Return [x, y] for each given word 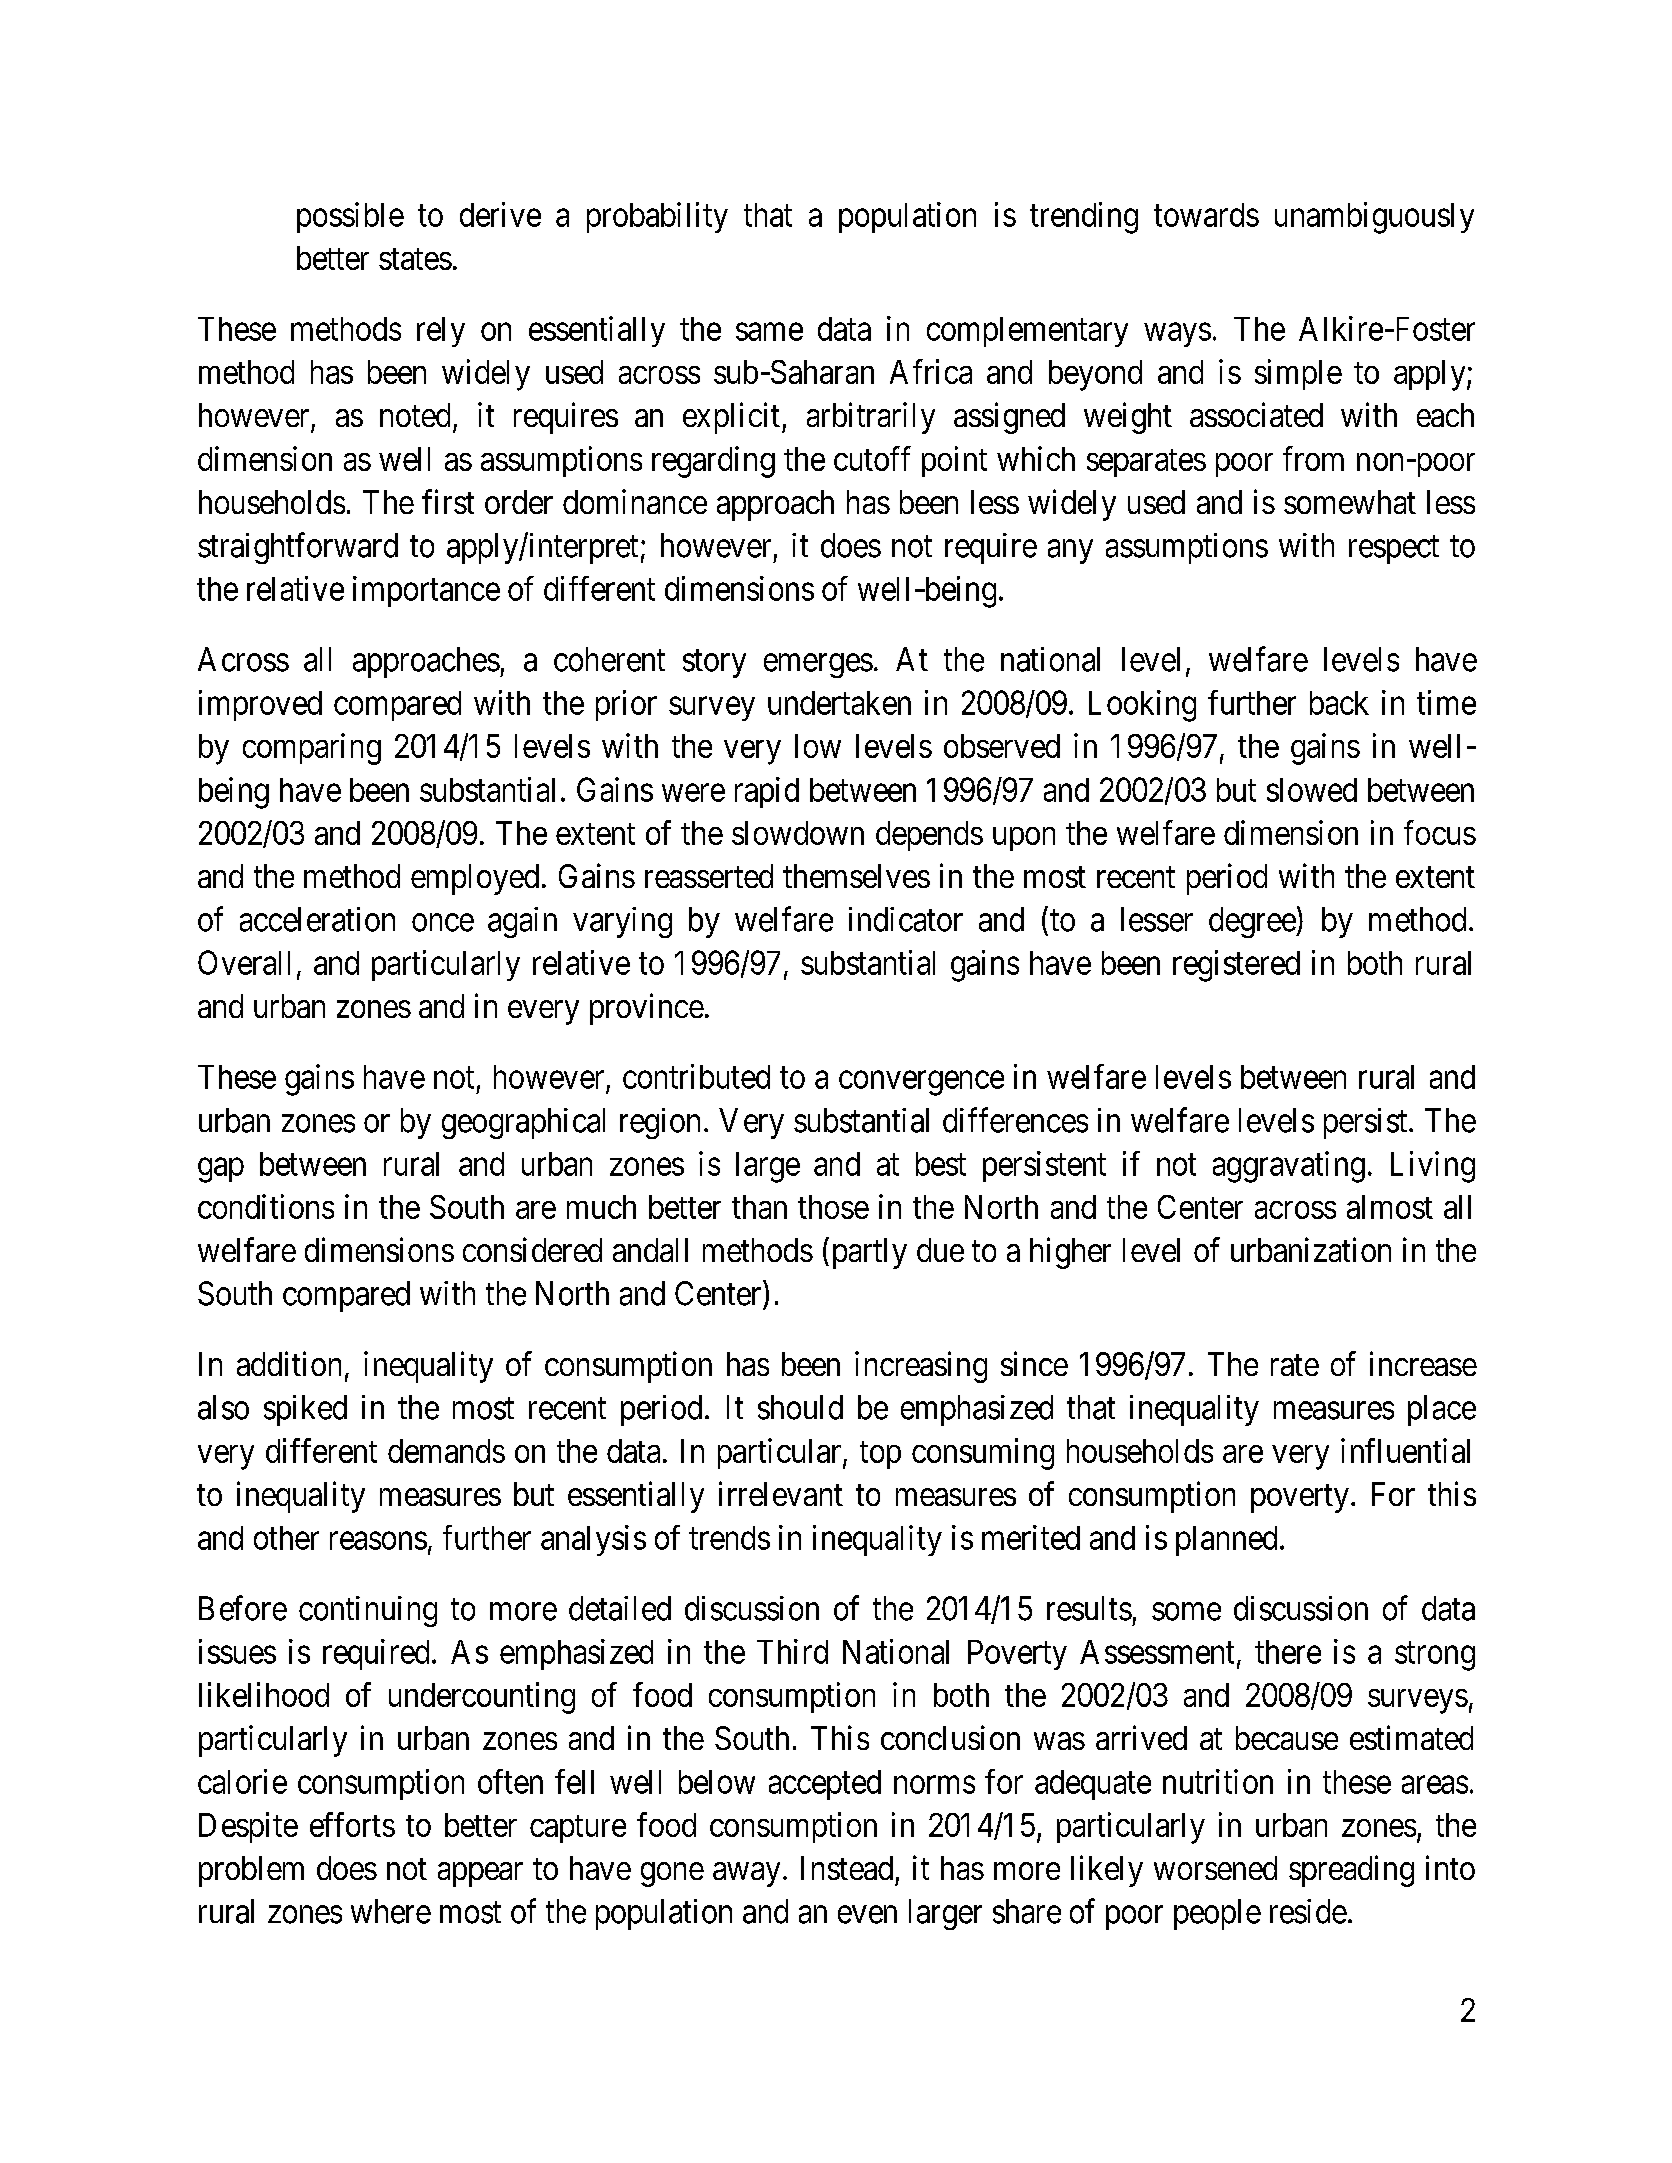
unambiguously [1374, 218]
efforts [352, 1824]
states [415, 259]
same [769, 332]
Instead [847, 1868]
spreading [1351, 1871]
